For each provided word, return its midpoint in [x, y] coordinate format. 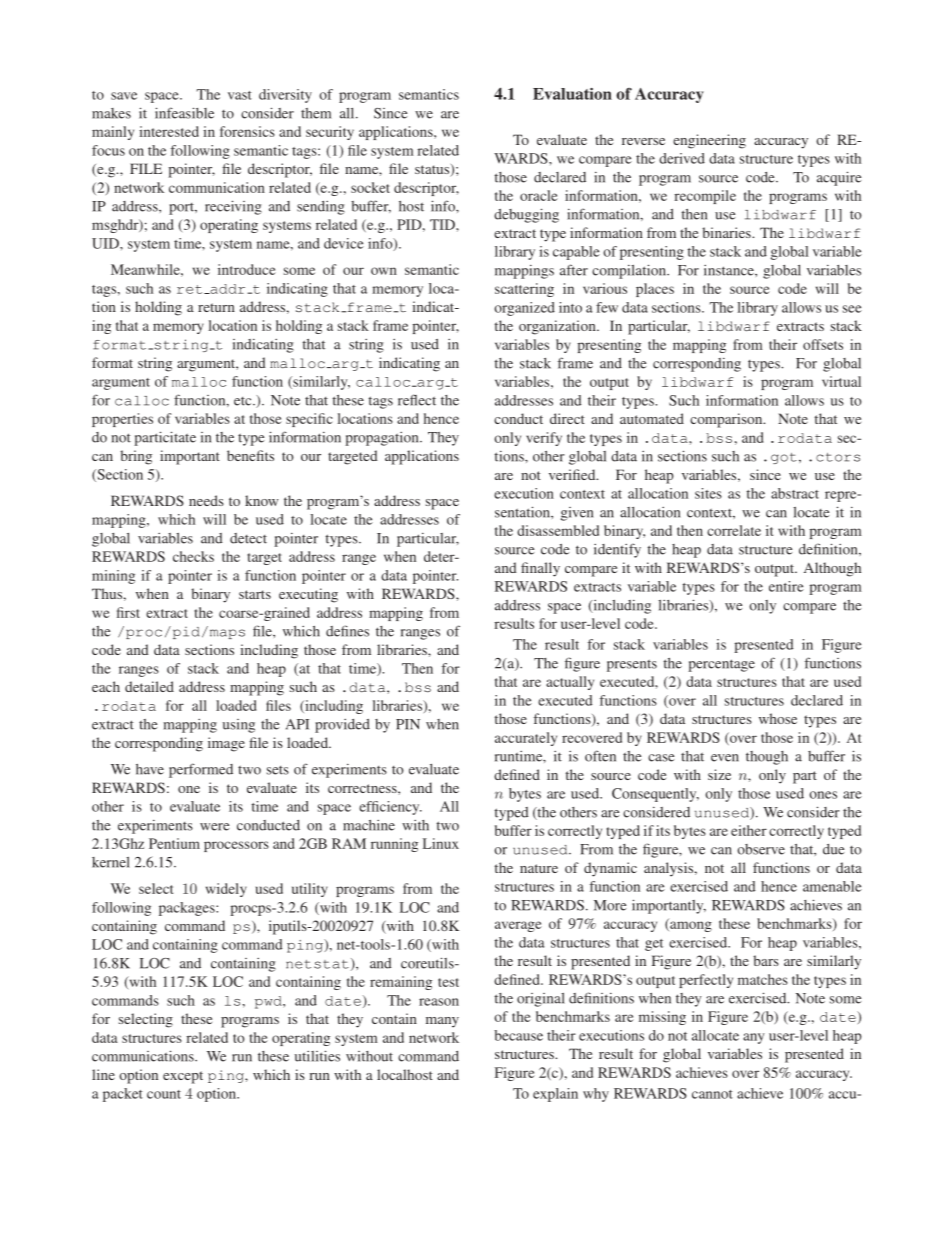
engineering [709, 141]
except [183, 1077]
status [433, 170]
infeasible [184, 113]
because [518, 1035]
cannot [712, 1094]
